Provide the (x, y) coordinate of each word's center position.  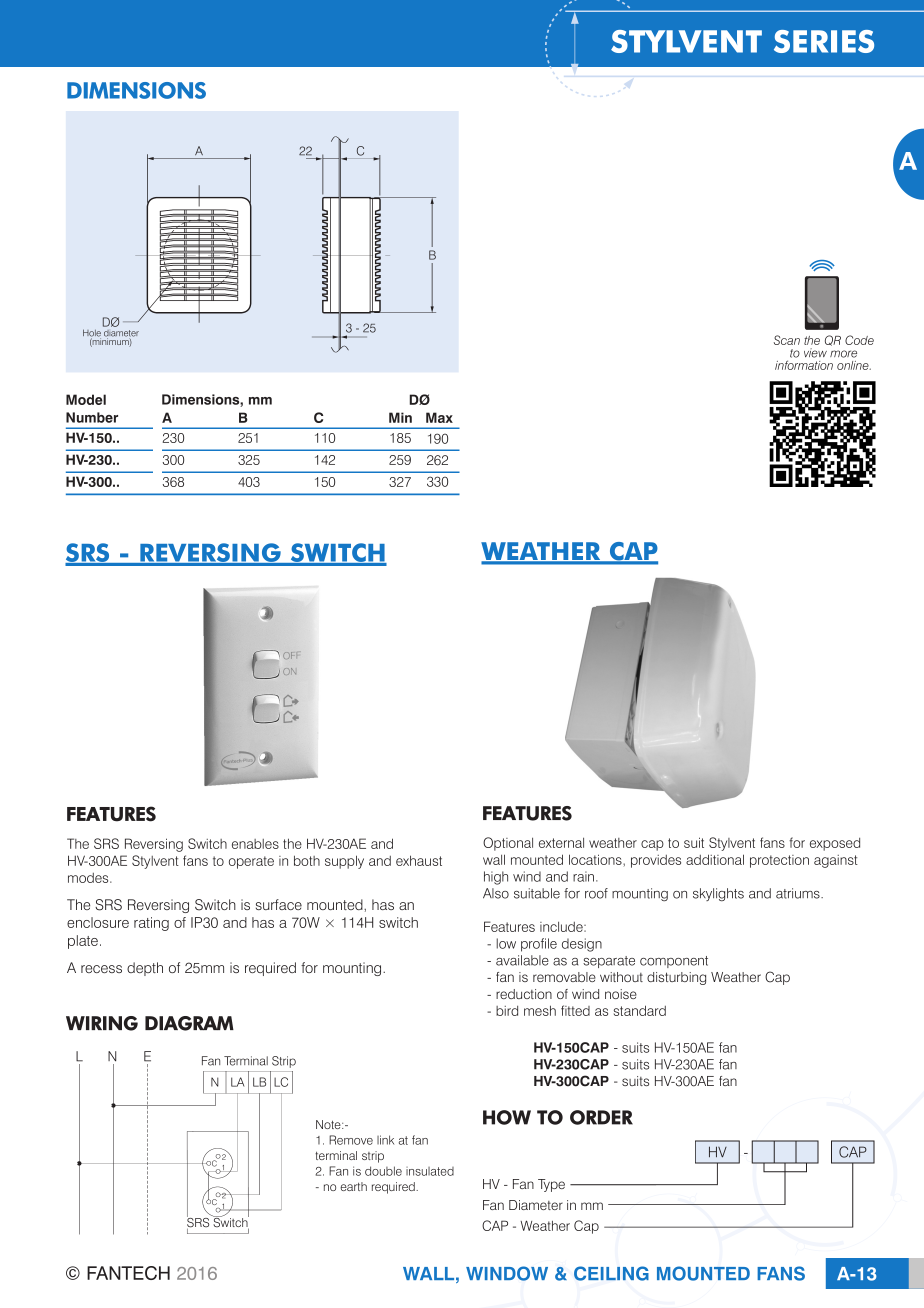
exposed (835, 844)
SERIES (824, 41)
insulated (430, 1171)
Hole (92, 334)
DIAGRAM (189, 1023)
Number (92, 417)
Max (439, 417)
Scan (787, 340)
